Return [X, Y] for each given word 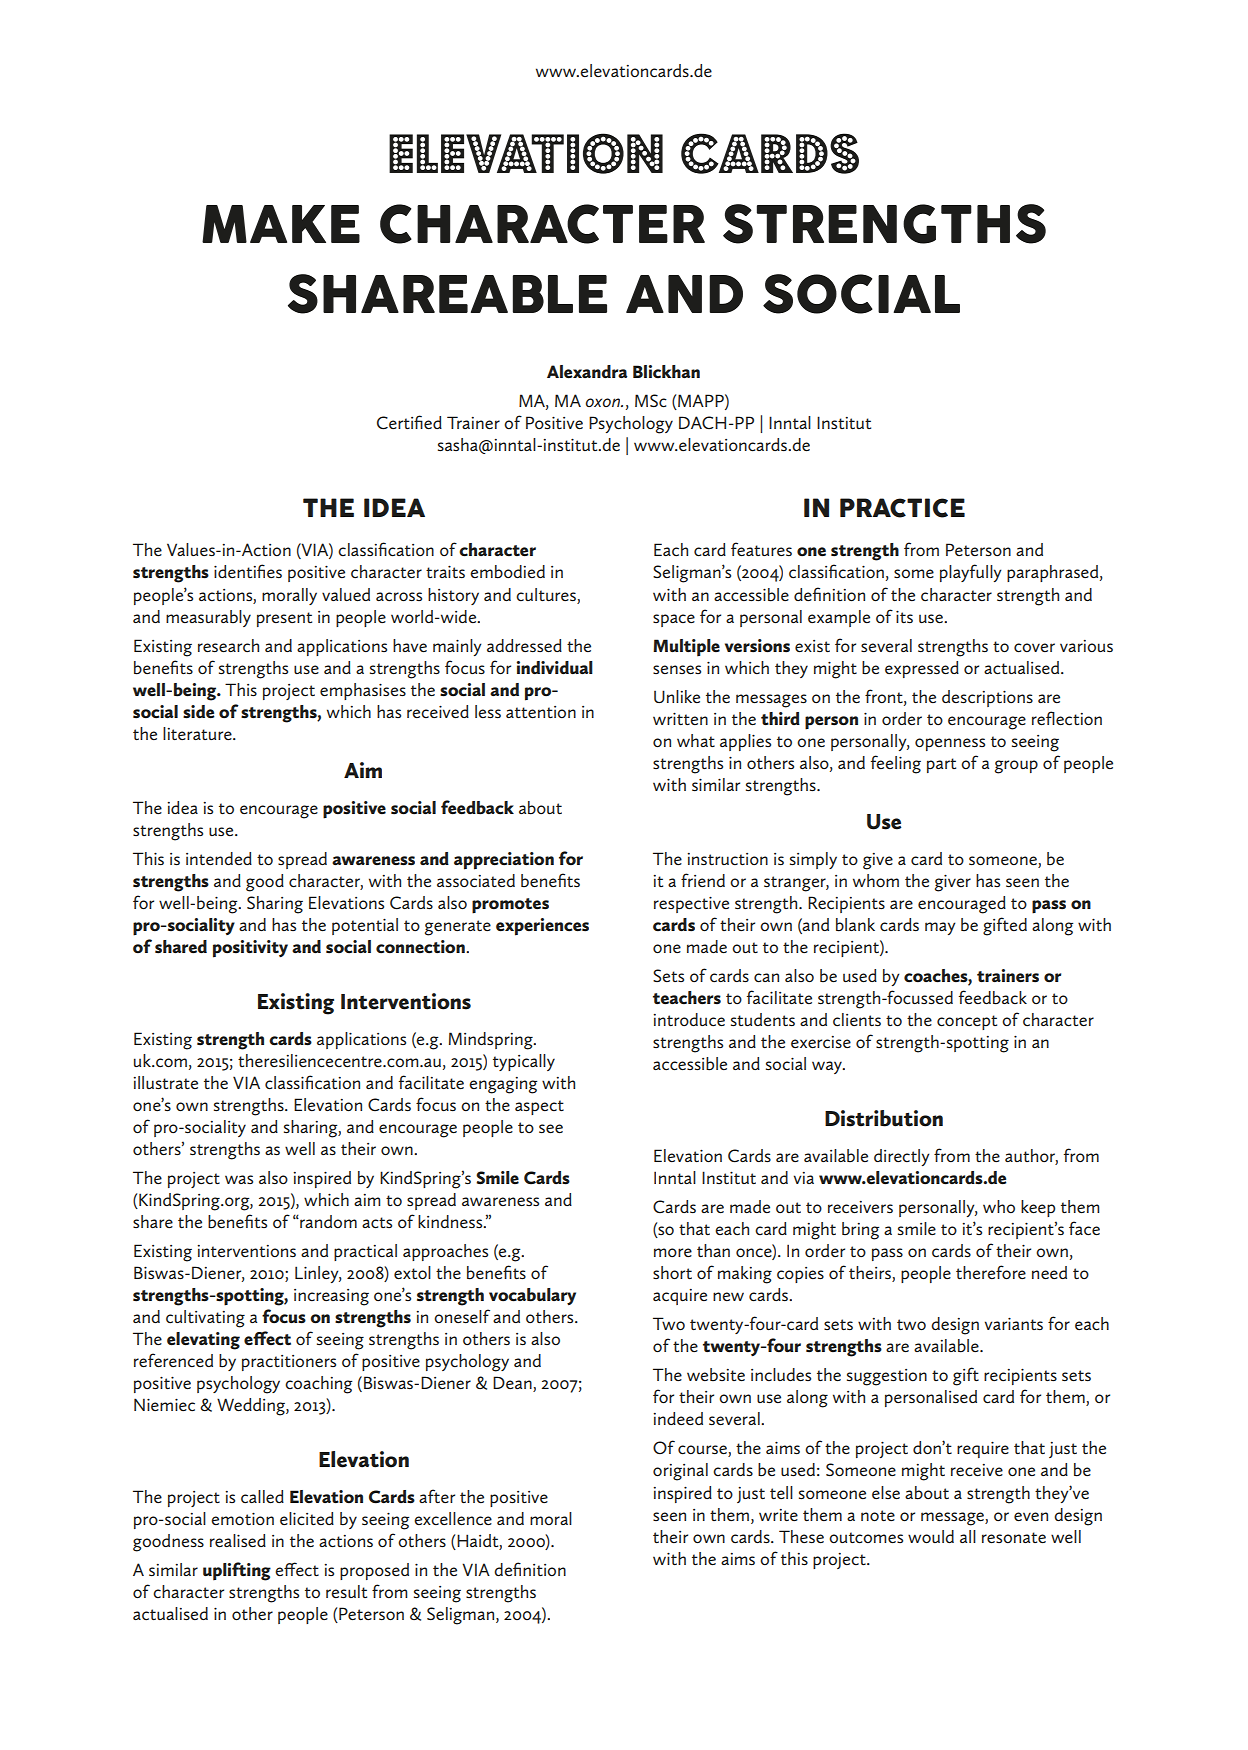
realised [238, 1540]
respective [691, 904]
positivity [250, 949]
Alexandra [587, 372]
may [940, 928]
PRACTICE [902, 508]
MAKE [281, 224]
